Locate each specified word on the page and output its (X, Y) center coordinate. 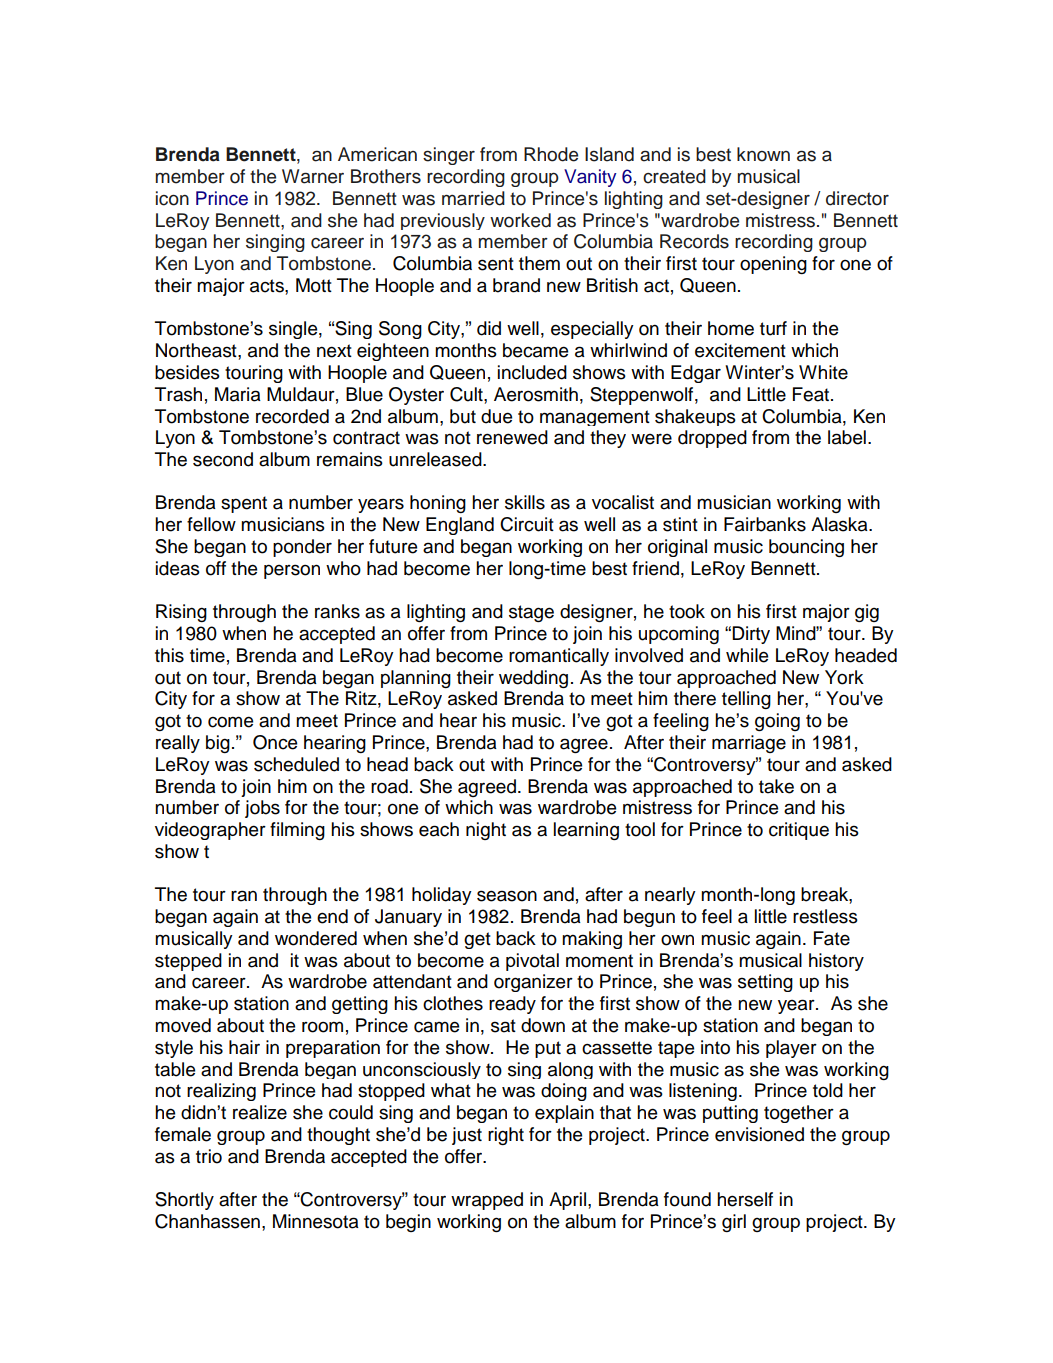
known (763, 154)
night (486, 831)
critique (799, 831)
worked (520, 220)
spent (244, 504)
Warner (313, 176)
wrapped (487, 1201)
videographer (210, 831)
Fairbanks (765, 524)
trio (209, 1156)
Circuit (527, 524)
